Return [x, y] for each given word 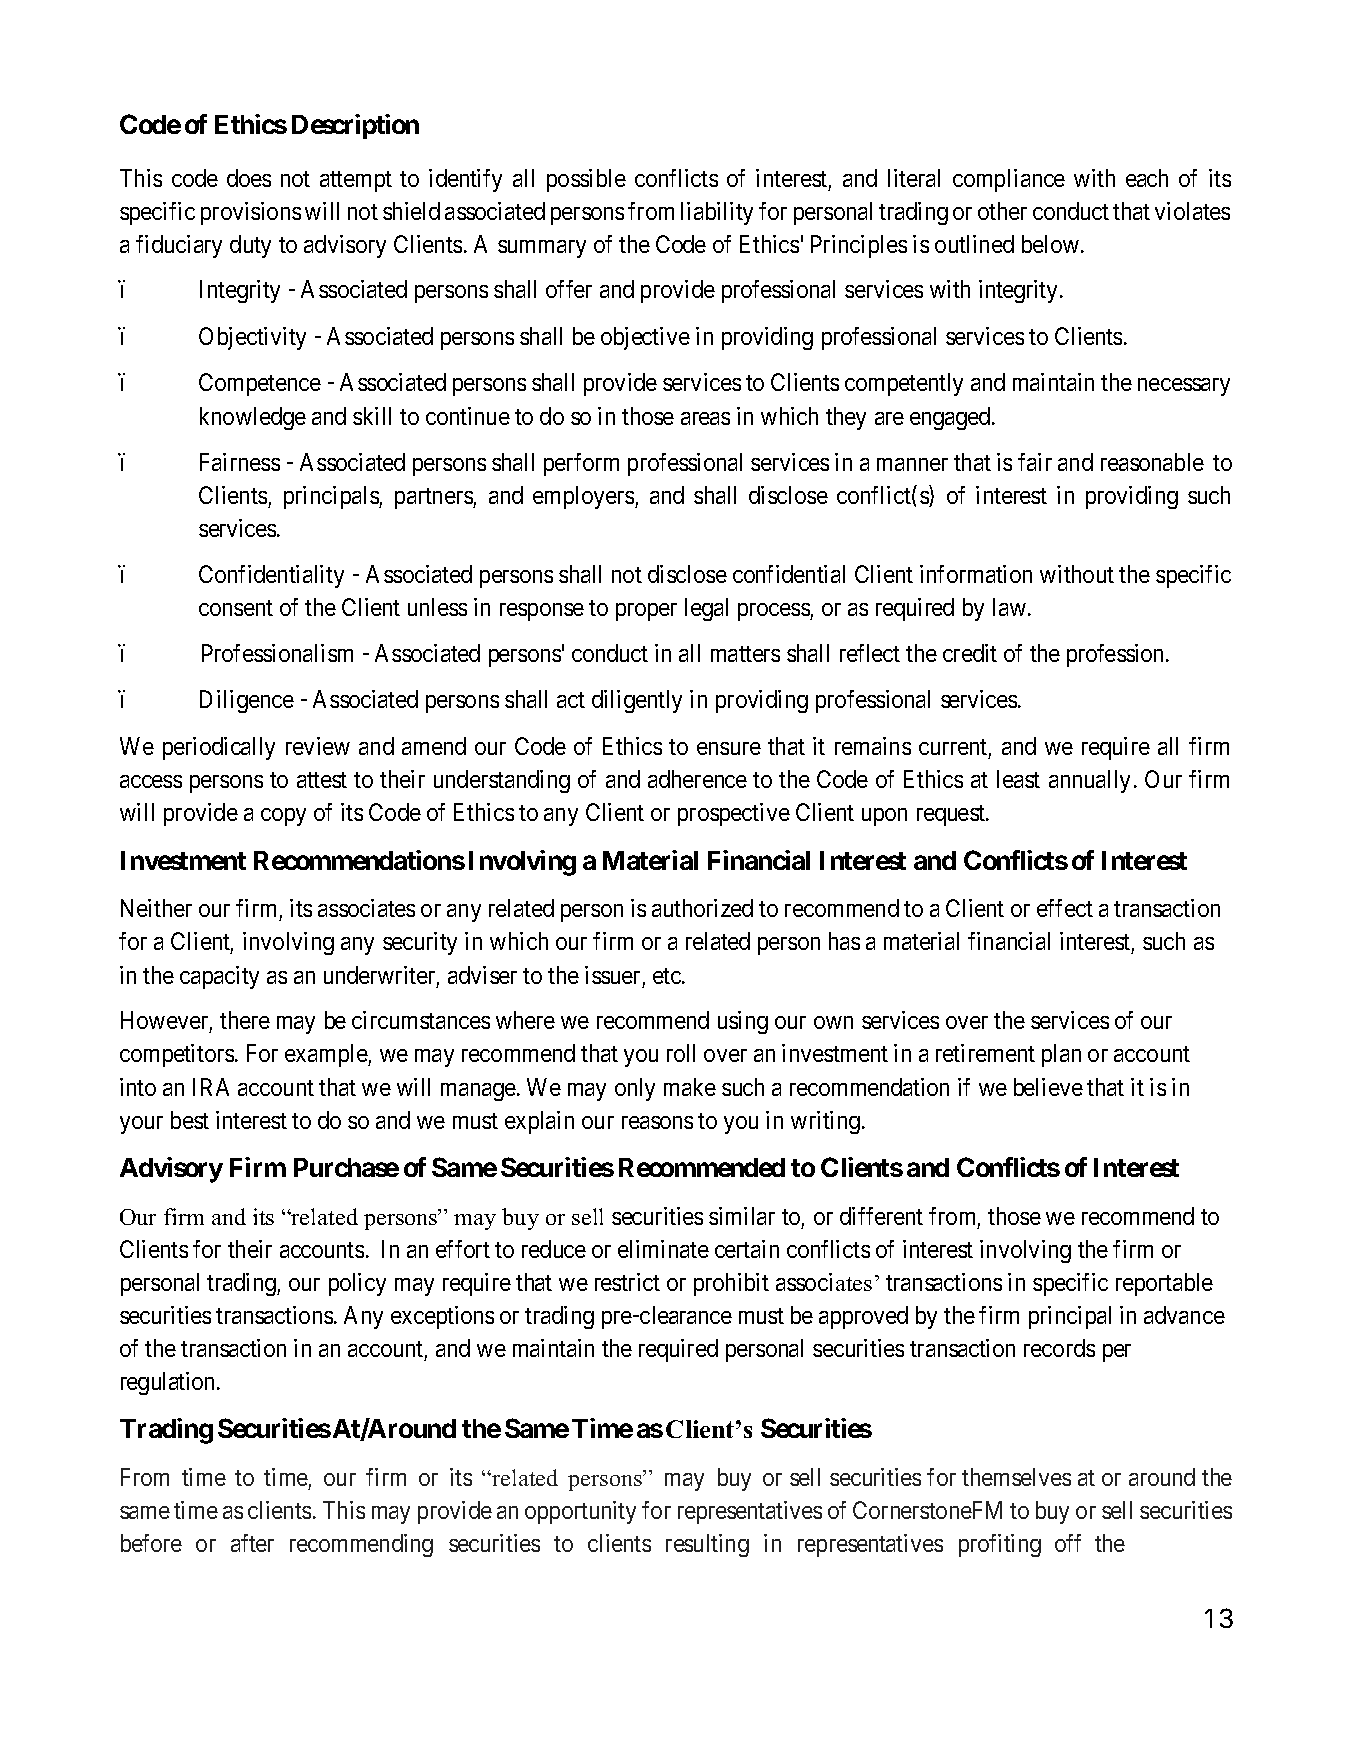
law [1009, 607]
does [249, 178]
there [245, 1020]
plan [1061, 1055]
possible [586, 180]
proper [646, 612]
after [252, 1543]
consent [236, 608]
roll [681, 1053]
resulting [707, 1545]
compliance [1009, 180]
